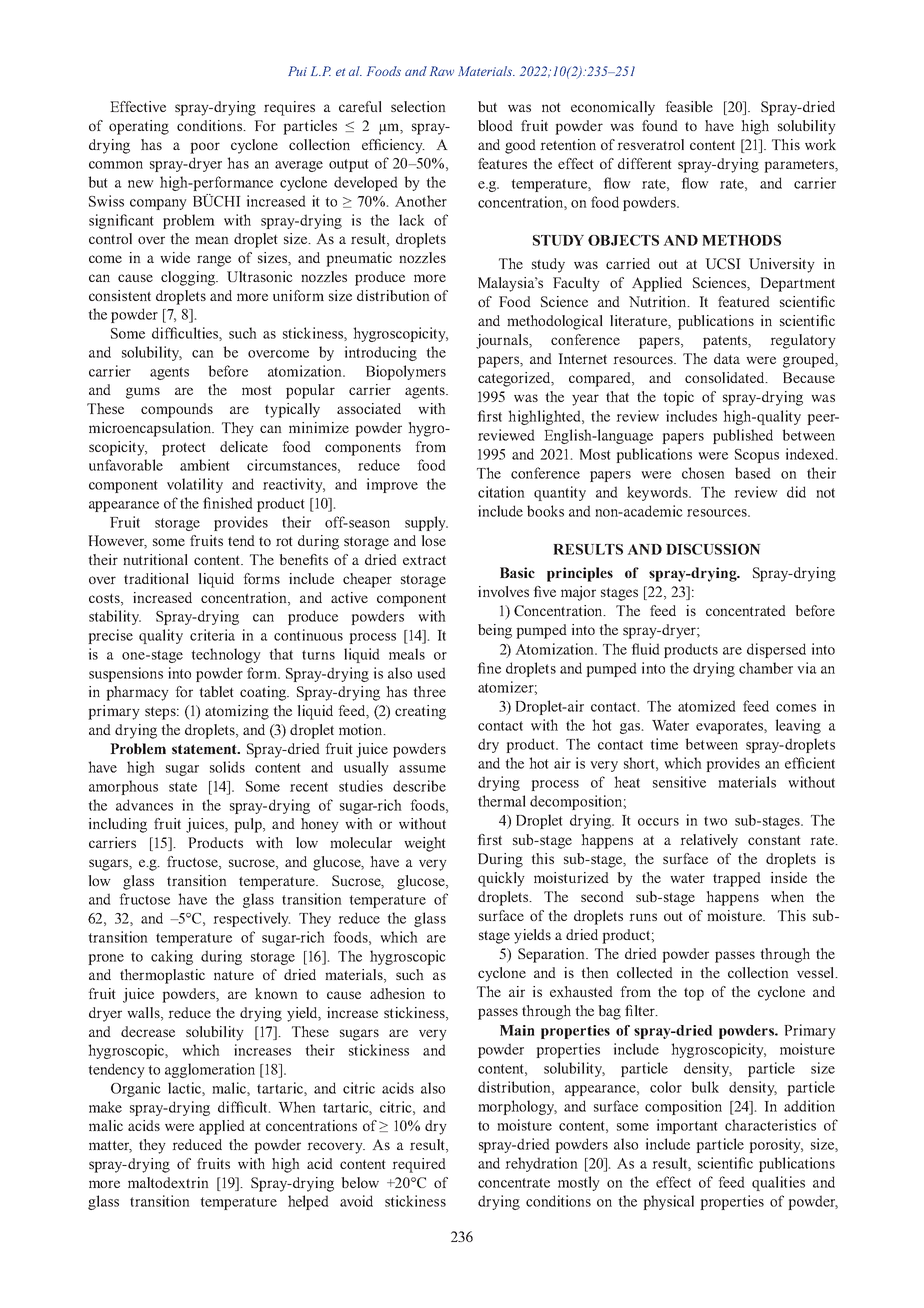 This image has width=924, height=1308. Describe the element at coordinates (689, 106) in the image. I see `feasible` at that location.
